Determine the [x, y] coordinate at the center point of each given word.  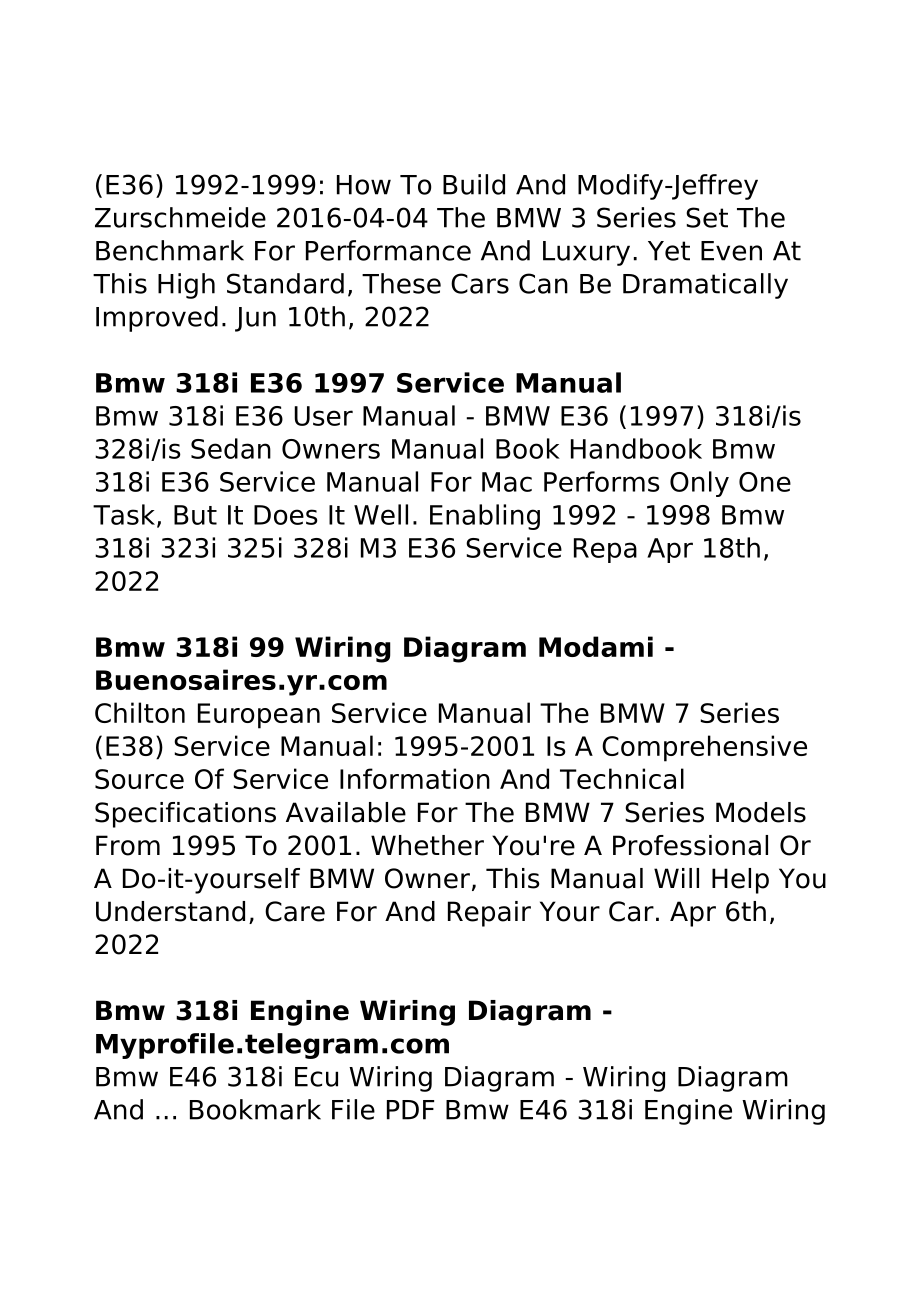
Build [474, 184]
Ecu [316, 1077]
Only [699, 484]
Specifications [185, 815]
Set [707, 217]
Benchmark [170, 250]
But [195, 515]
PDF [410, 1110]
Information [415, 778]
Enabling [485, 517]
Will [676, 878]
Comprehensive [704, 748]
